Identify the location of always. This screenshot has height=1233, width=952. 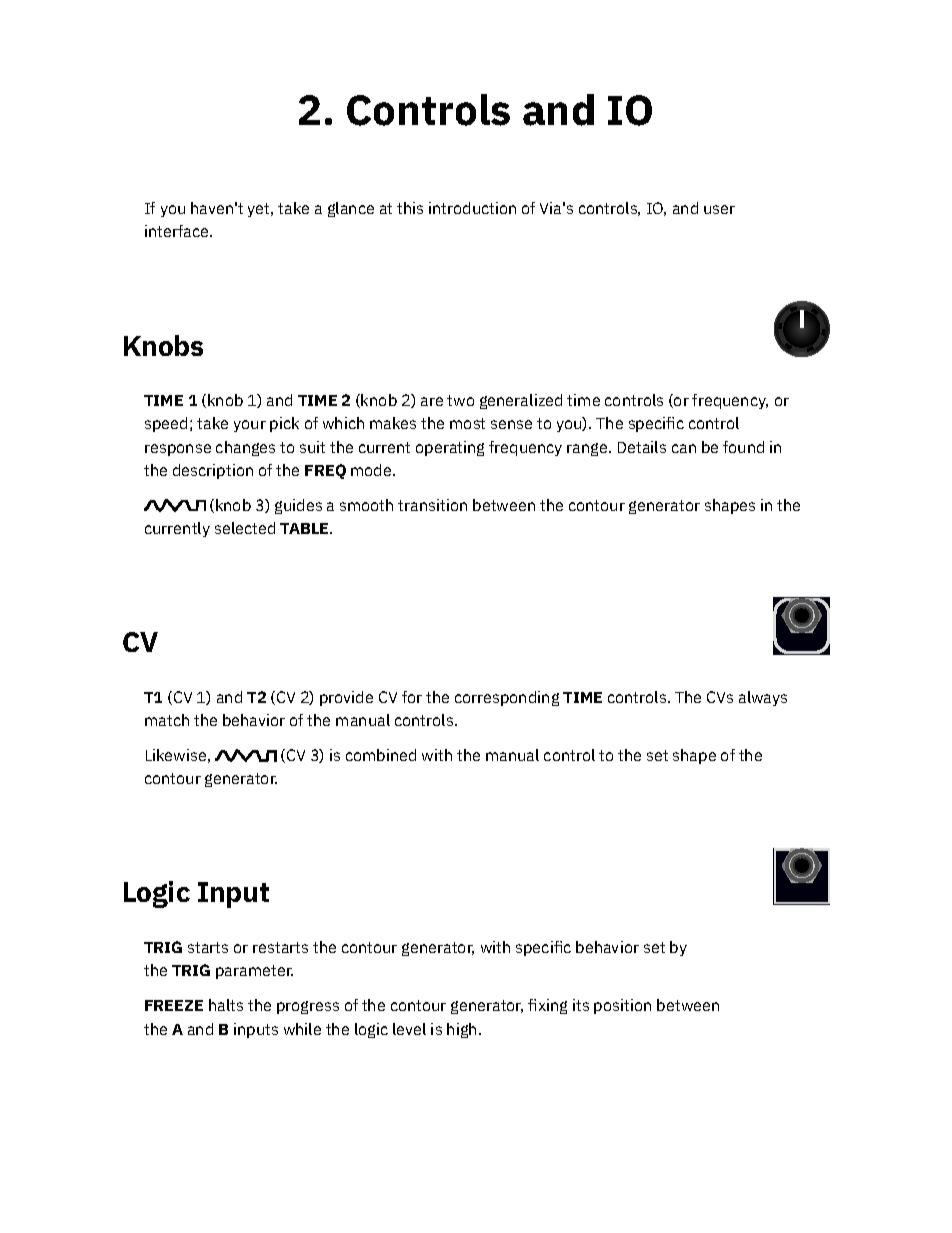
(763, 698).
